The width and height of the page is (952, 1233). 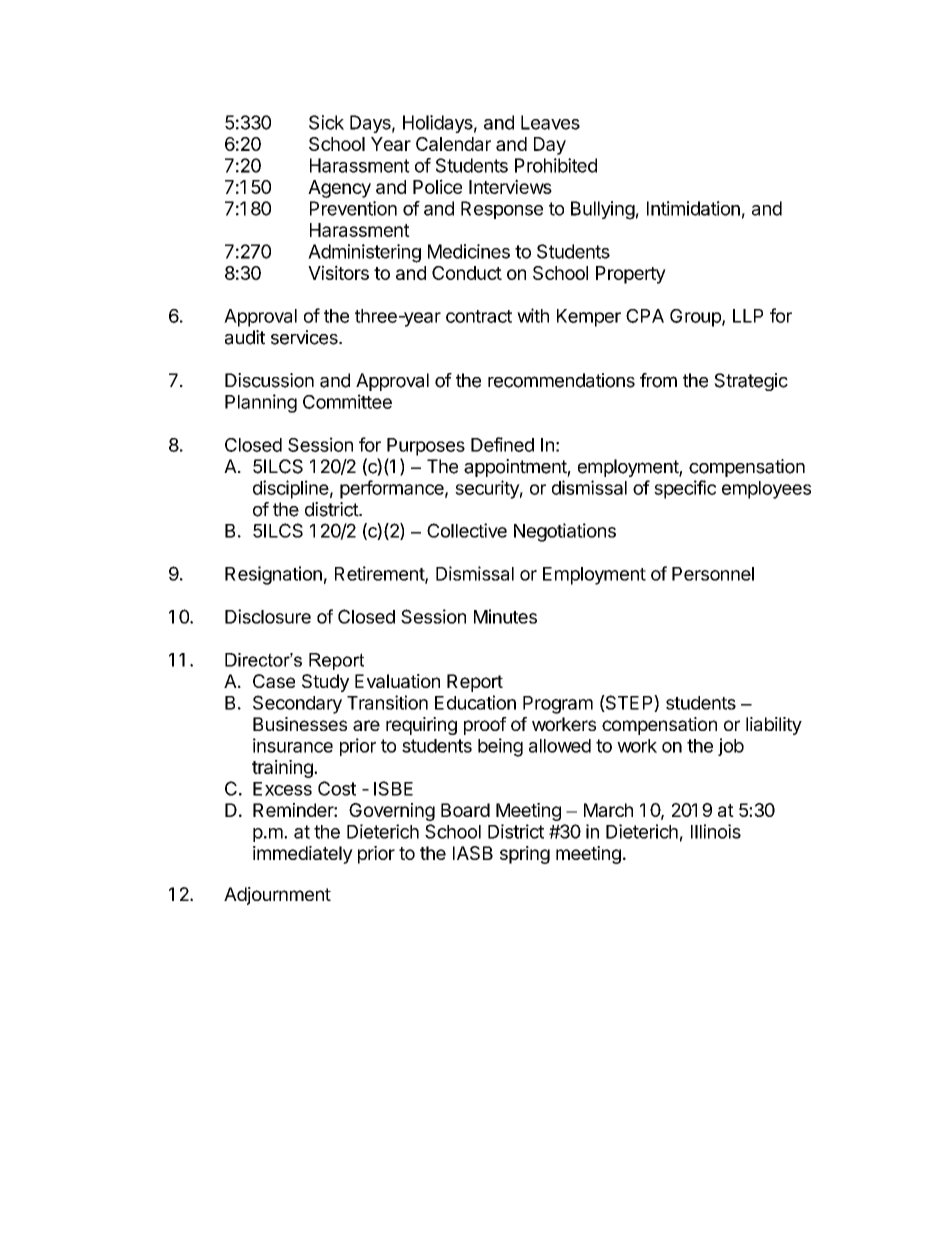 I want to click on Collective, so click(x=467, y=530).
